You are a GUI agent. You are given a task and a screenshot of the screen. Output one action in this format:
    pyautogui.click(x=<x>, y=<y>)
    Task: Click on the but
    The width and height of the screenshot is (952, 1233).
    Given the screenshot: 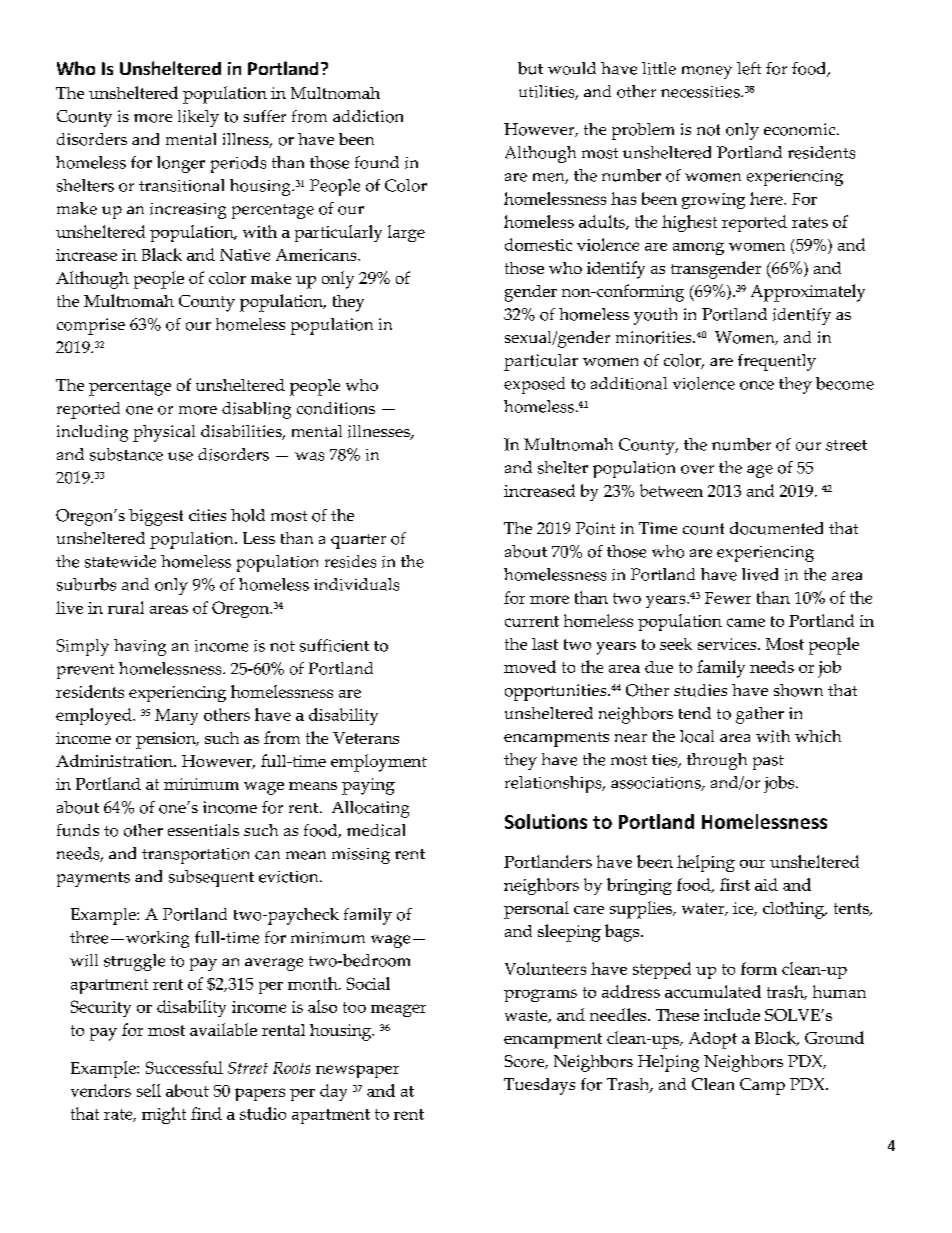 What is the action you would take?
    pyautogui.click(x=530, y=68)
